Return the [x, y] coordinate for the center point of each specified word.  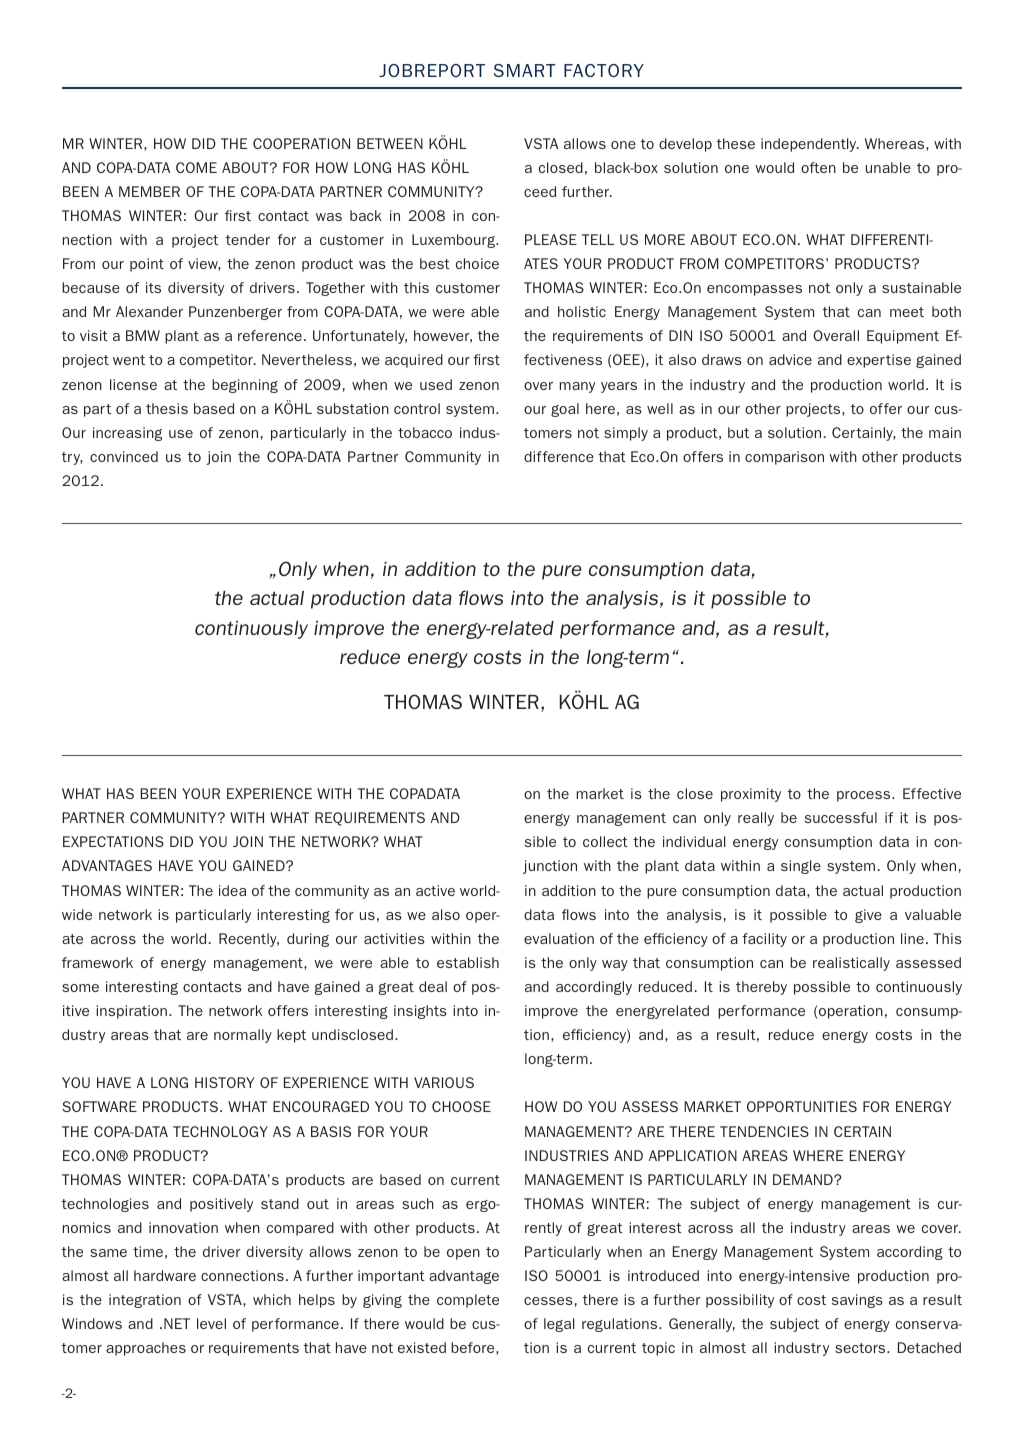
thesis [167, 408]
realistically [851, 964]
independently [810, 145]
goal [565, 410]
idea [232, 890]
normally [243, 1036]
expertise [879, 361]
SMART [524, 70]
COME [196, 167]
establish [468, 962]
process [865, 796]
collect [605, 841]
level [211, 1323]
